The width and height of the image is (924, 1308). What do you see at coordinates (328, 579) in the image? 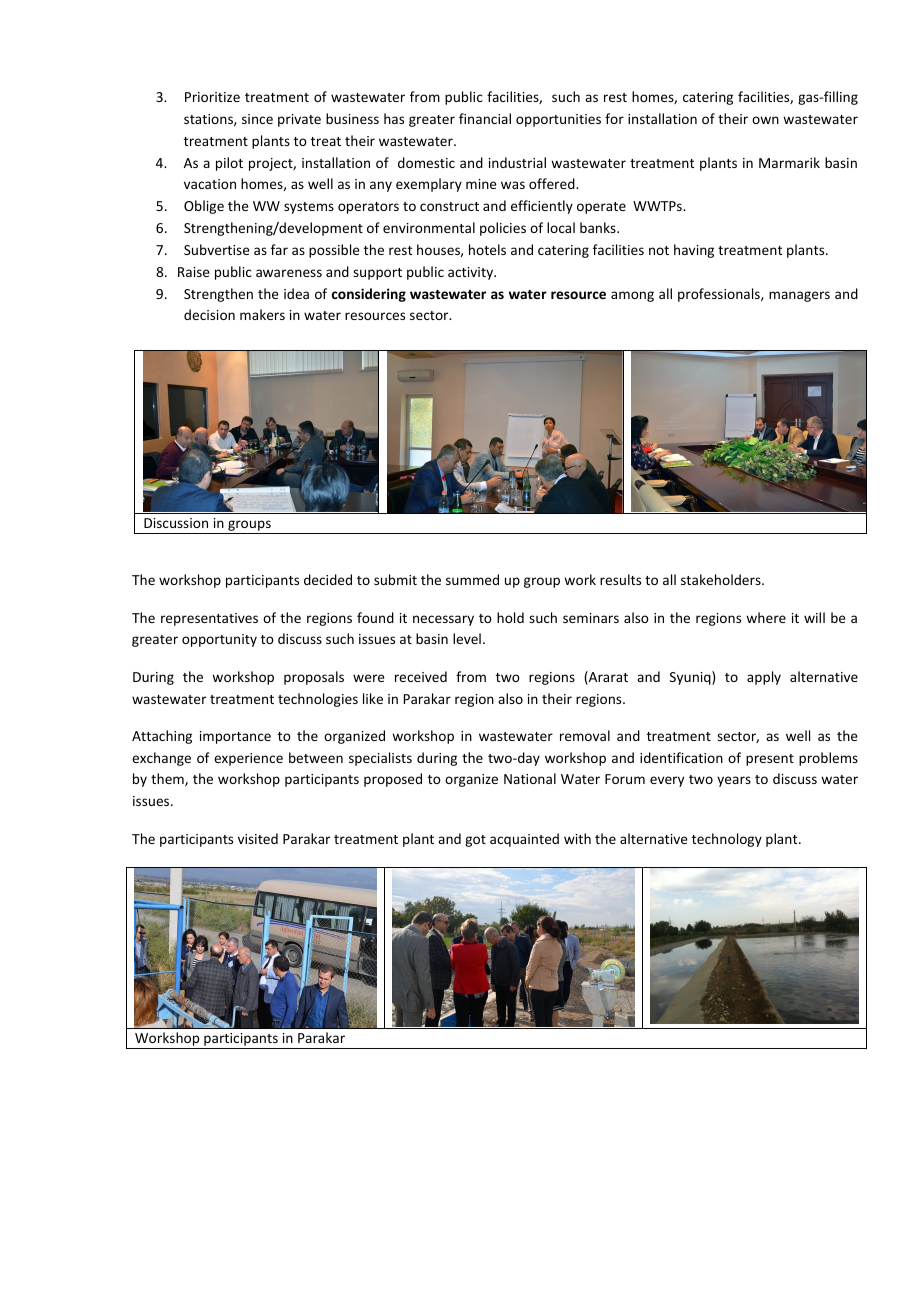
I see `decided` at bounding box center [328, 579].
